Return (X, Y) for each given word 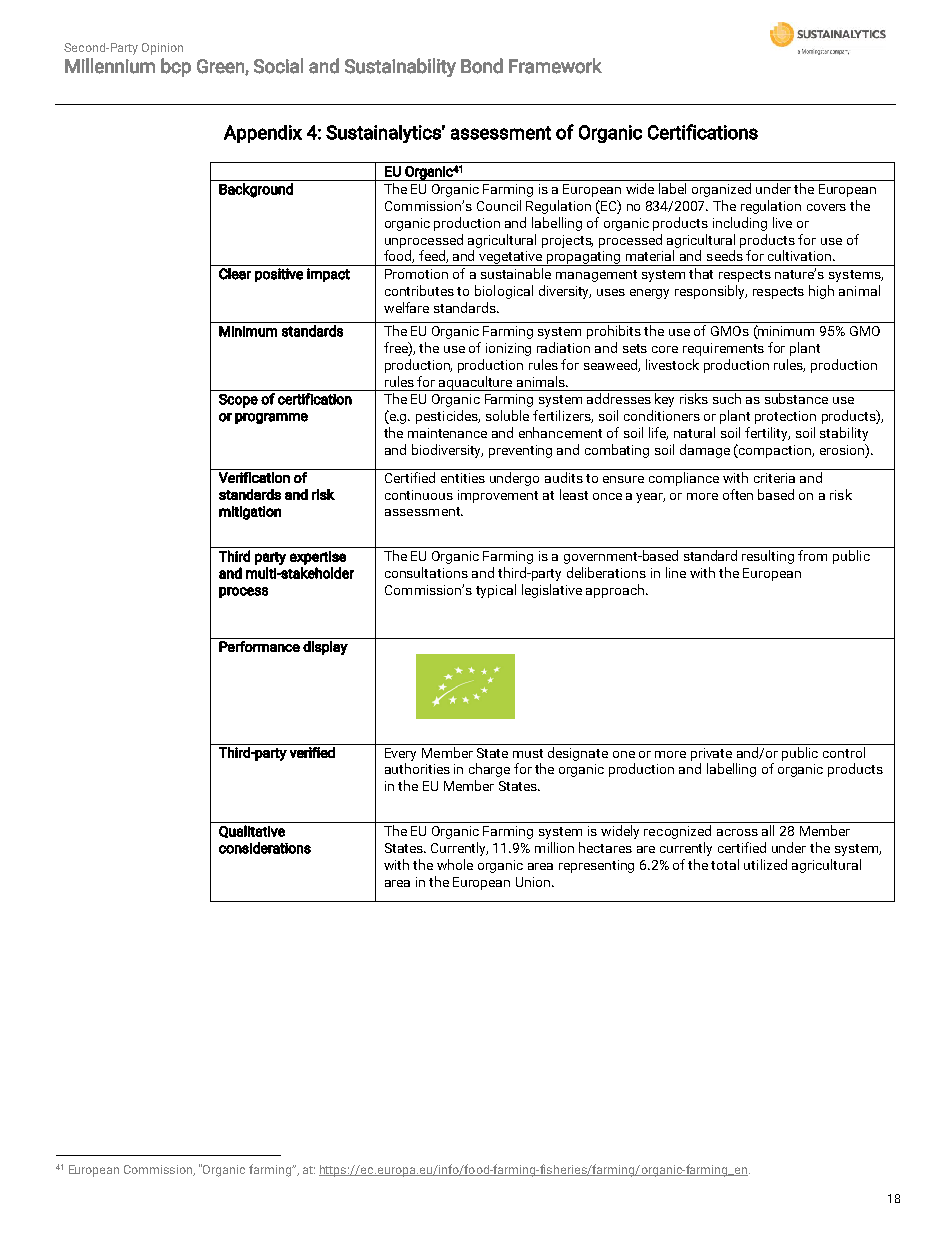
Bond (482, 66)
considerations (265, 848)
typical (496, 591)
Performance (259, 646)
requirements (723, 349)
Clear (235, 274)
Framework (555, 66)
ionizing (508, 349)
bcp (176, 67)
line (676, 572)
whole (455, 864)
